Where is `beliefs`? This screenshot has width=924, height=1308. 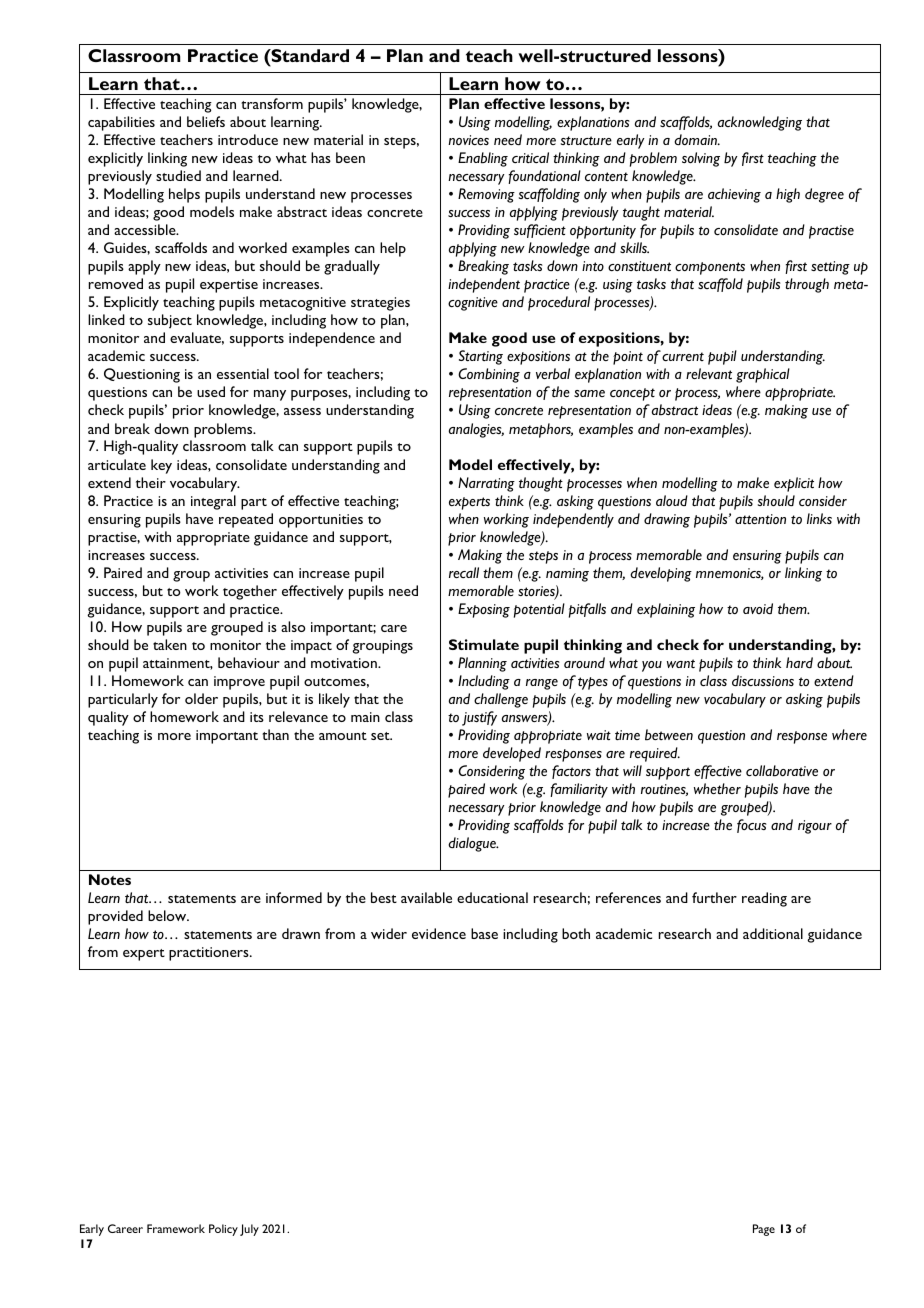
beliefs is located at coordinates (206, 121).
